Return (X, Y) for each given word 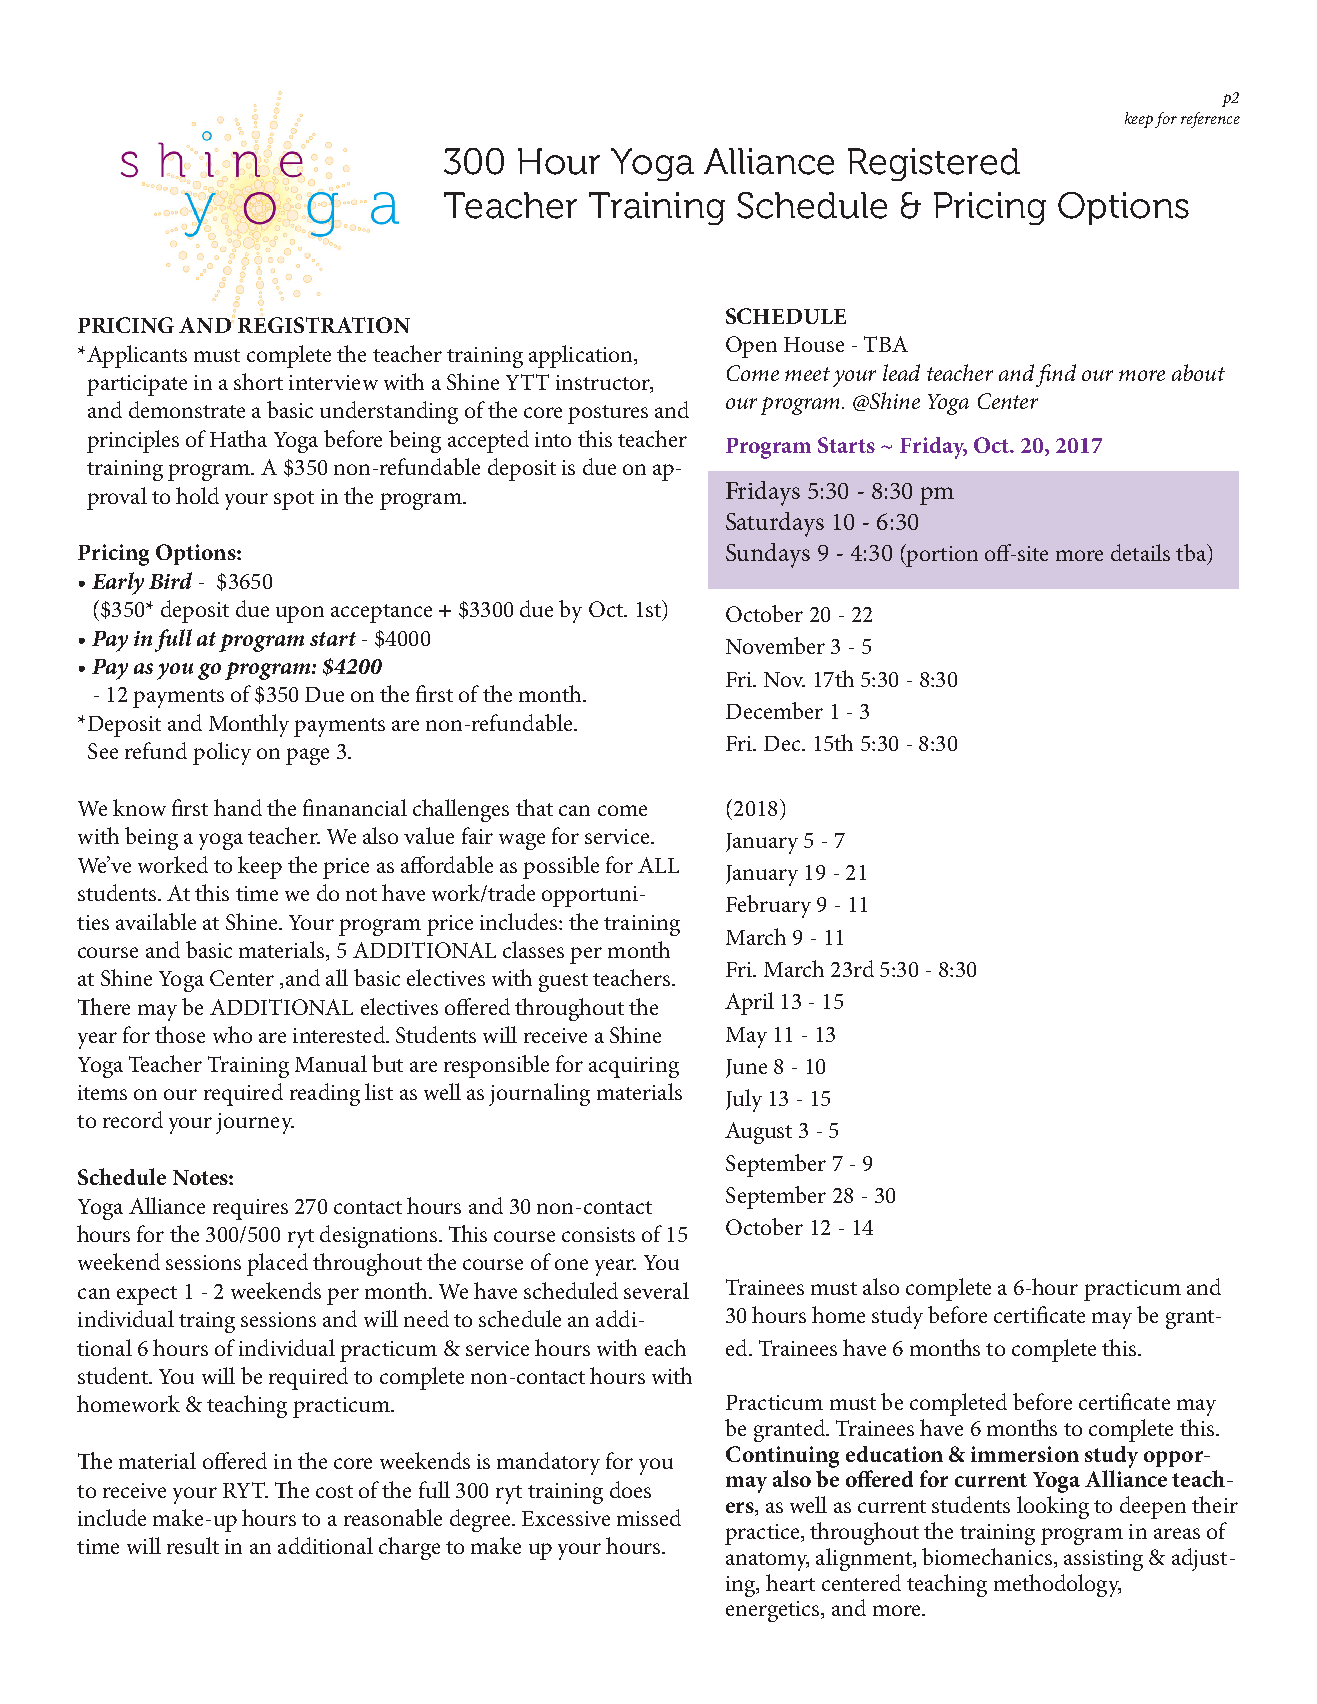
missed (649, 1517)
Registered (934, 164)
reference (1210, 120)
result (193, 1545)
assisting (1103, 1560)
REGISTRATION (324, 325)
